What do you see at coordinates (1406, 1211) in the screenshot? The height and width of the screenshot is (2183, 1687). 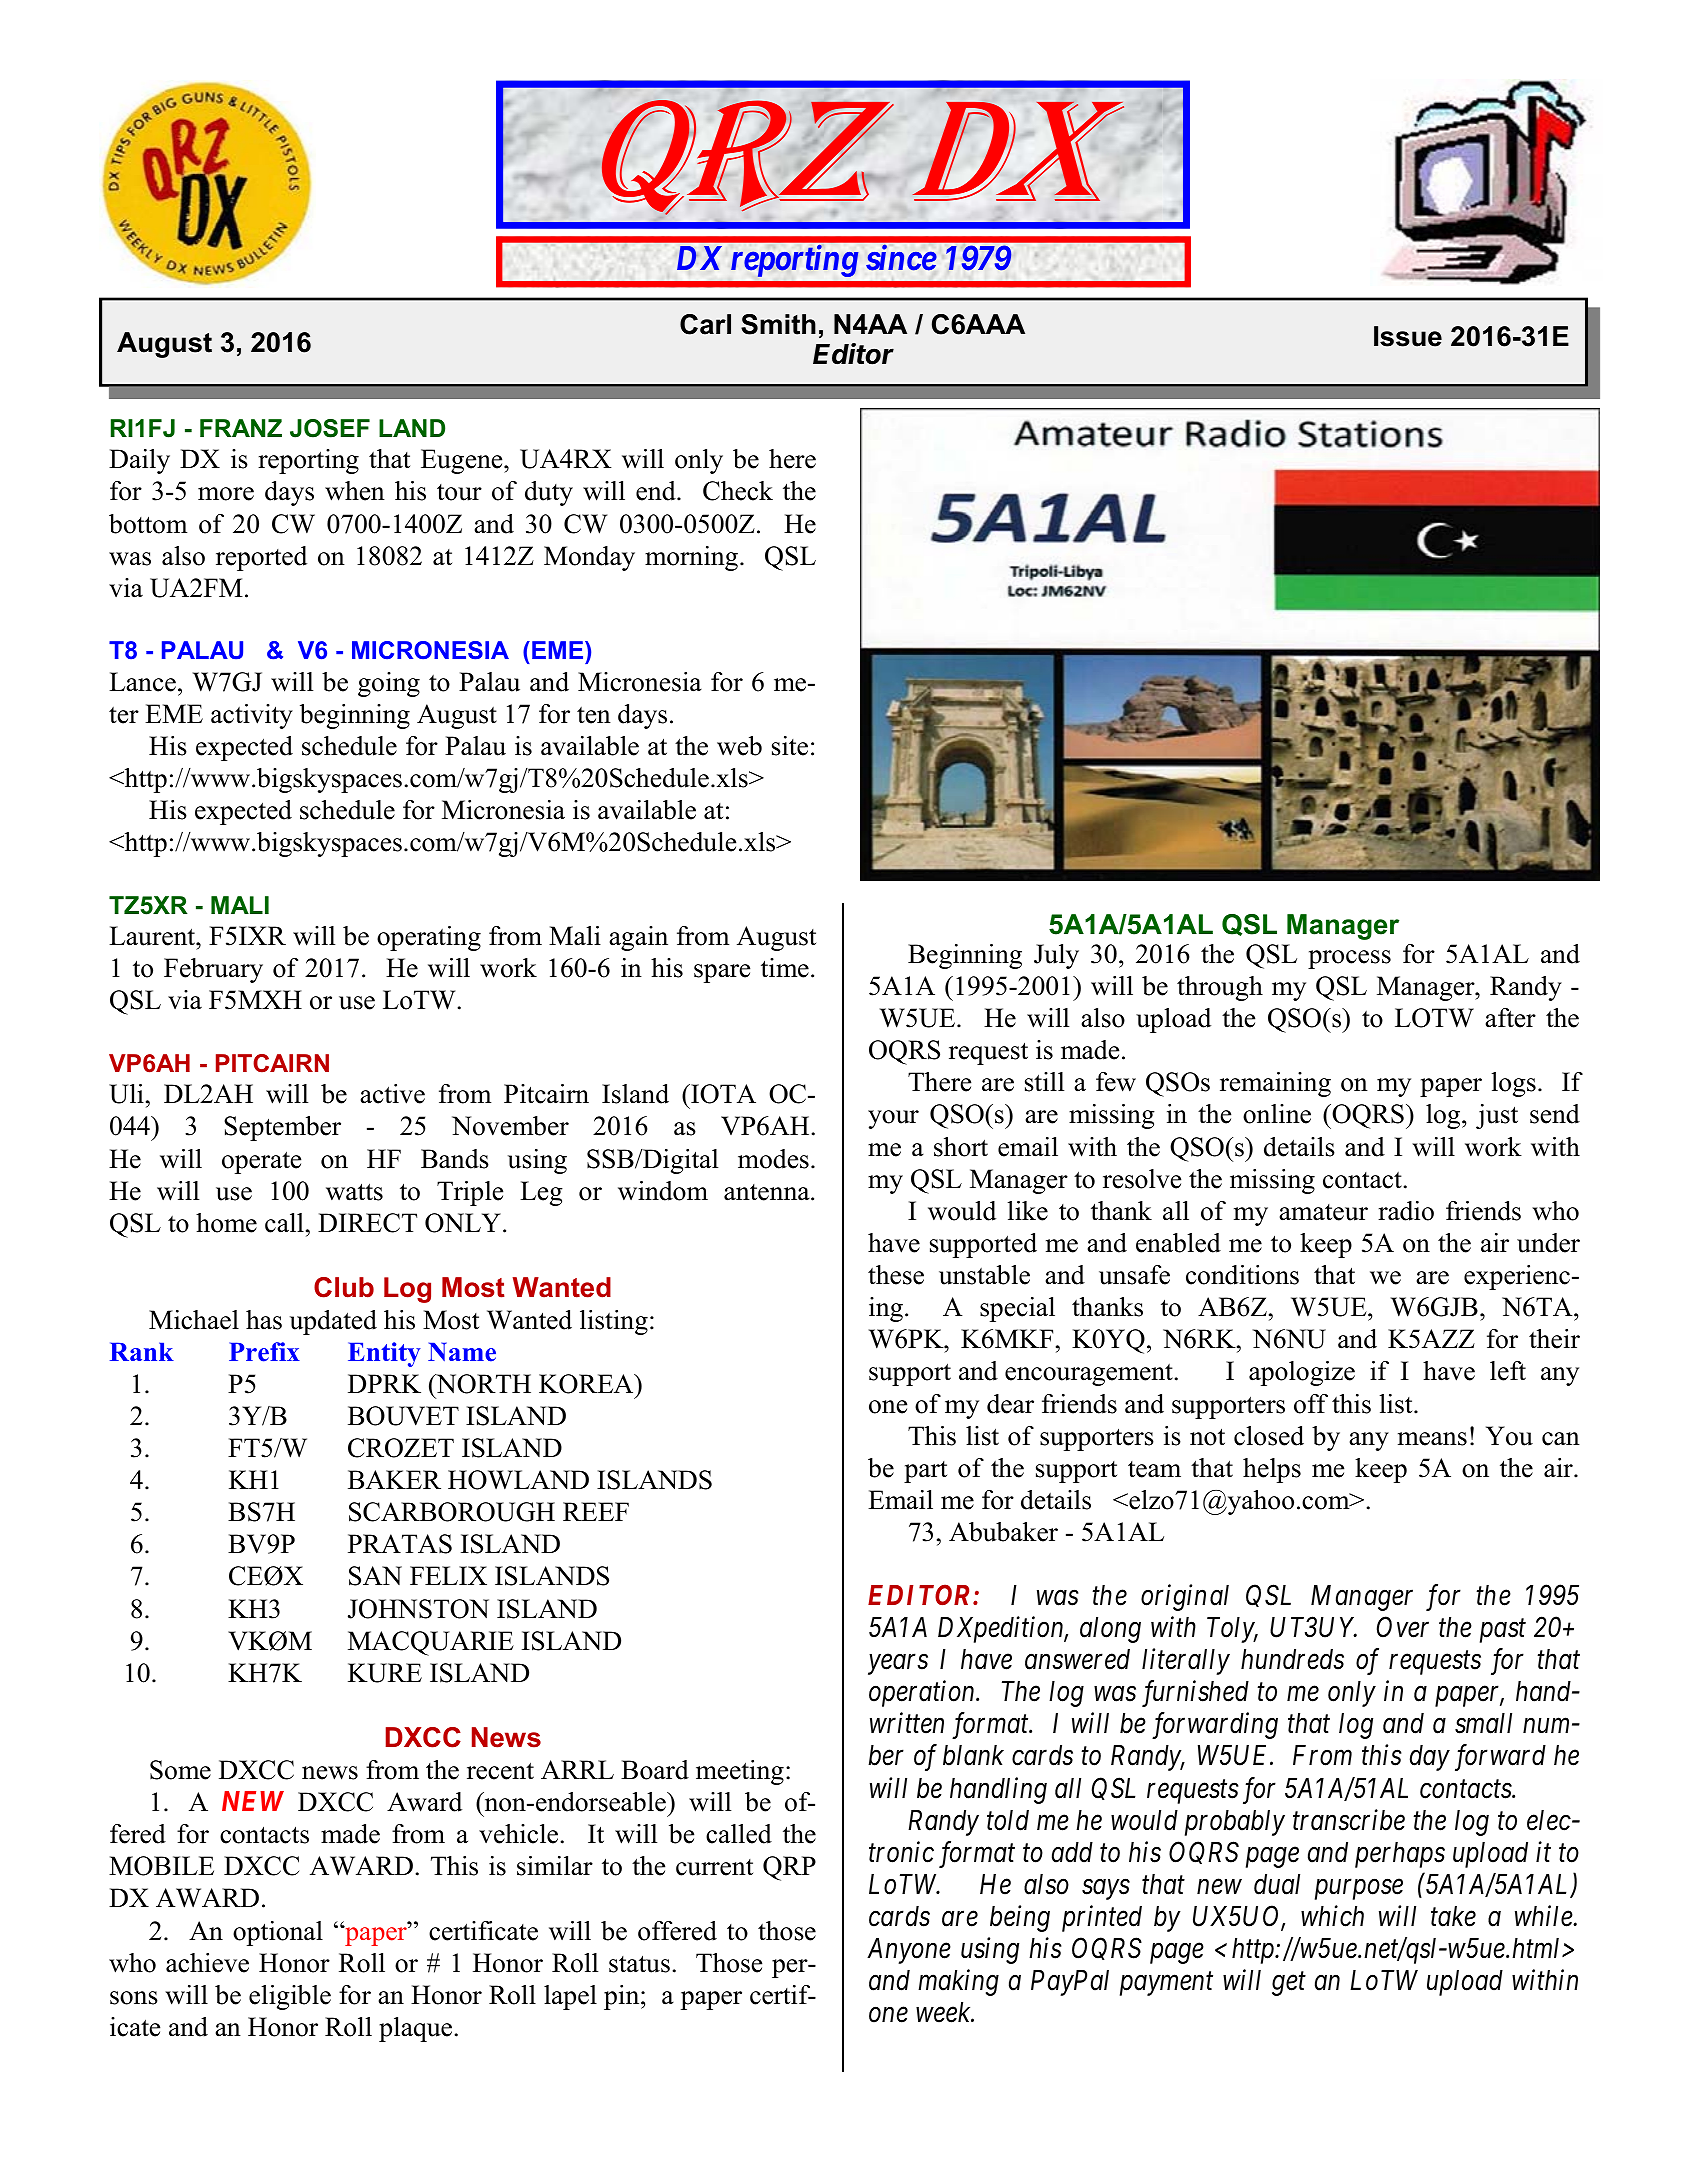 I see `radio` at bounding box center [1406, 1211].
